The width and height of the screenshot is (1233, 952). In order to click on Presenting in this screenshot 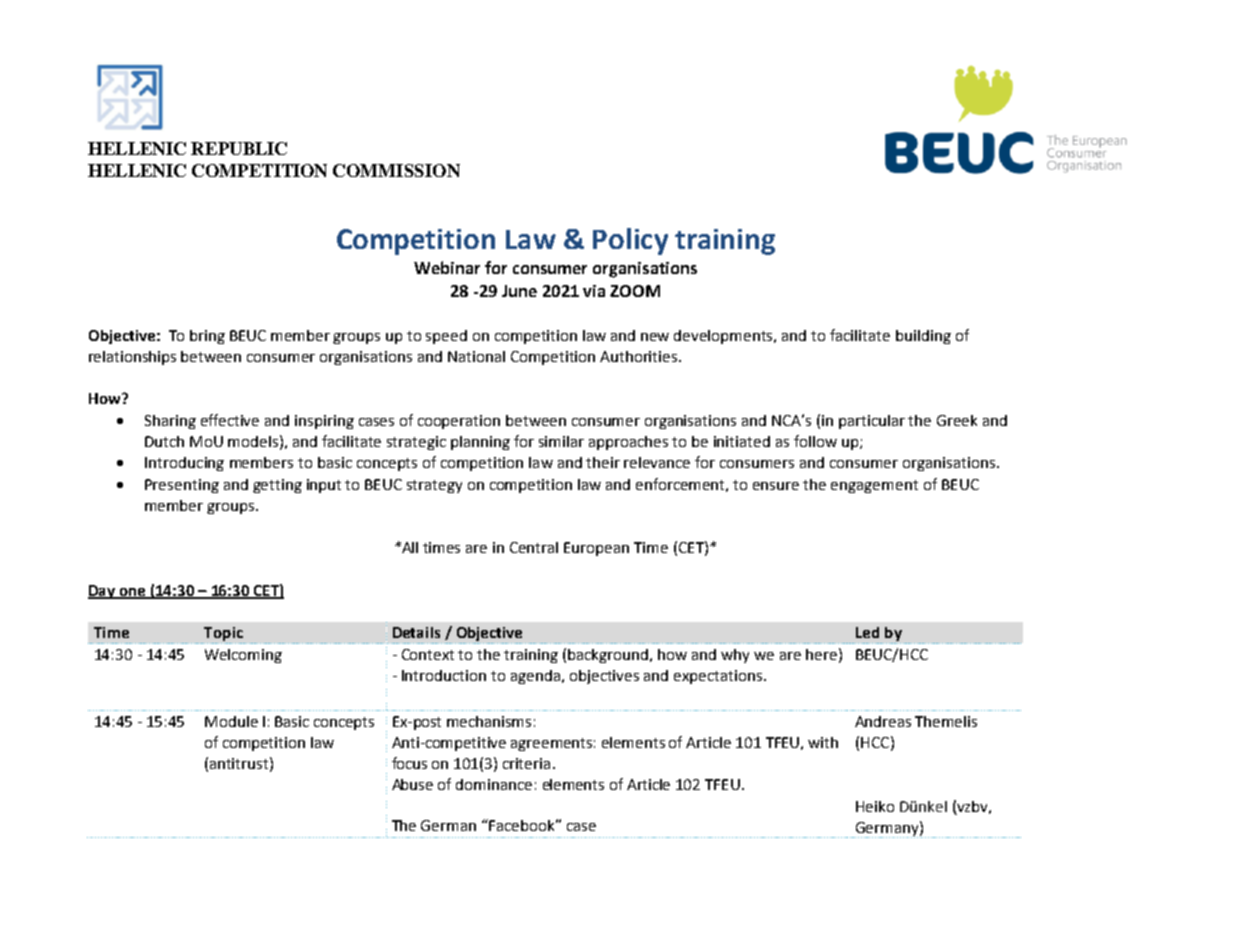, I will do `click(182, 486)`.
